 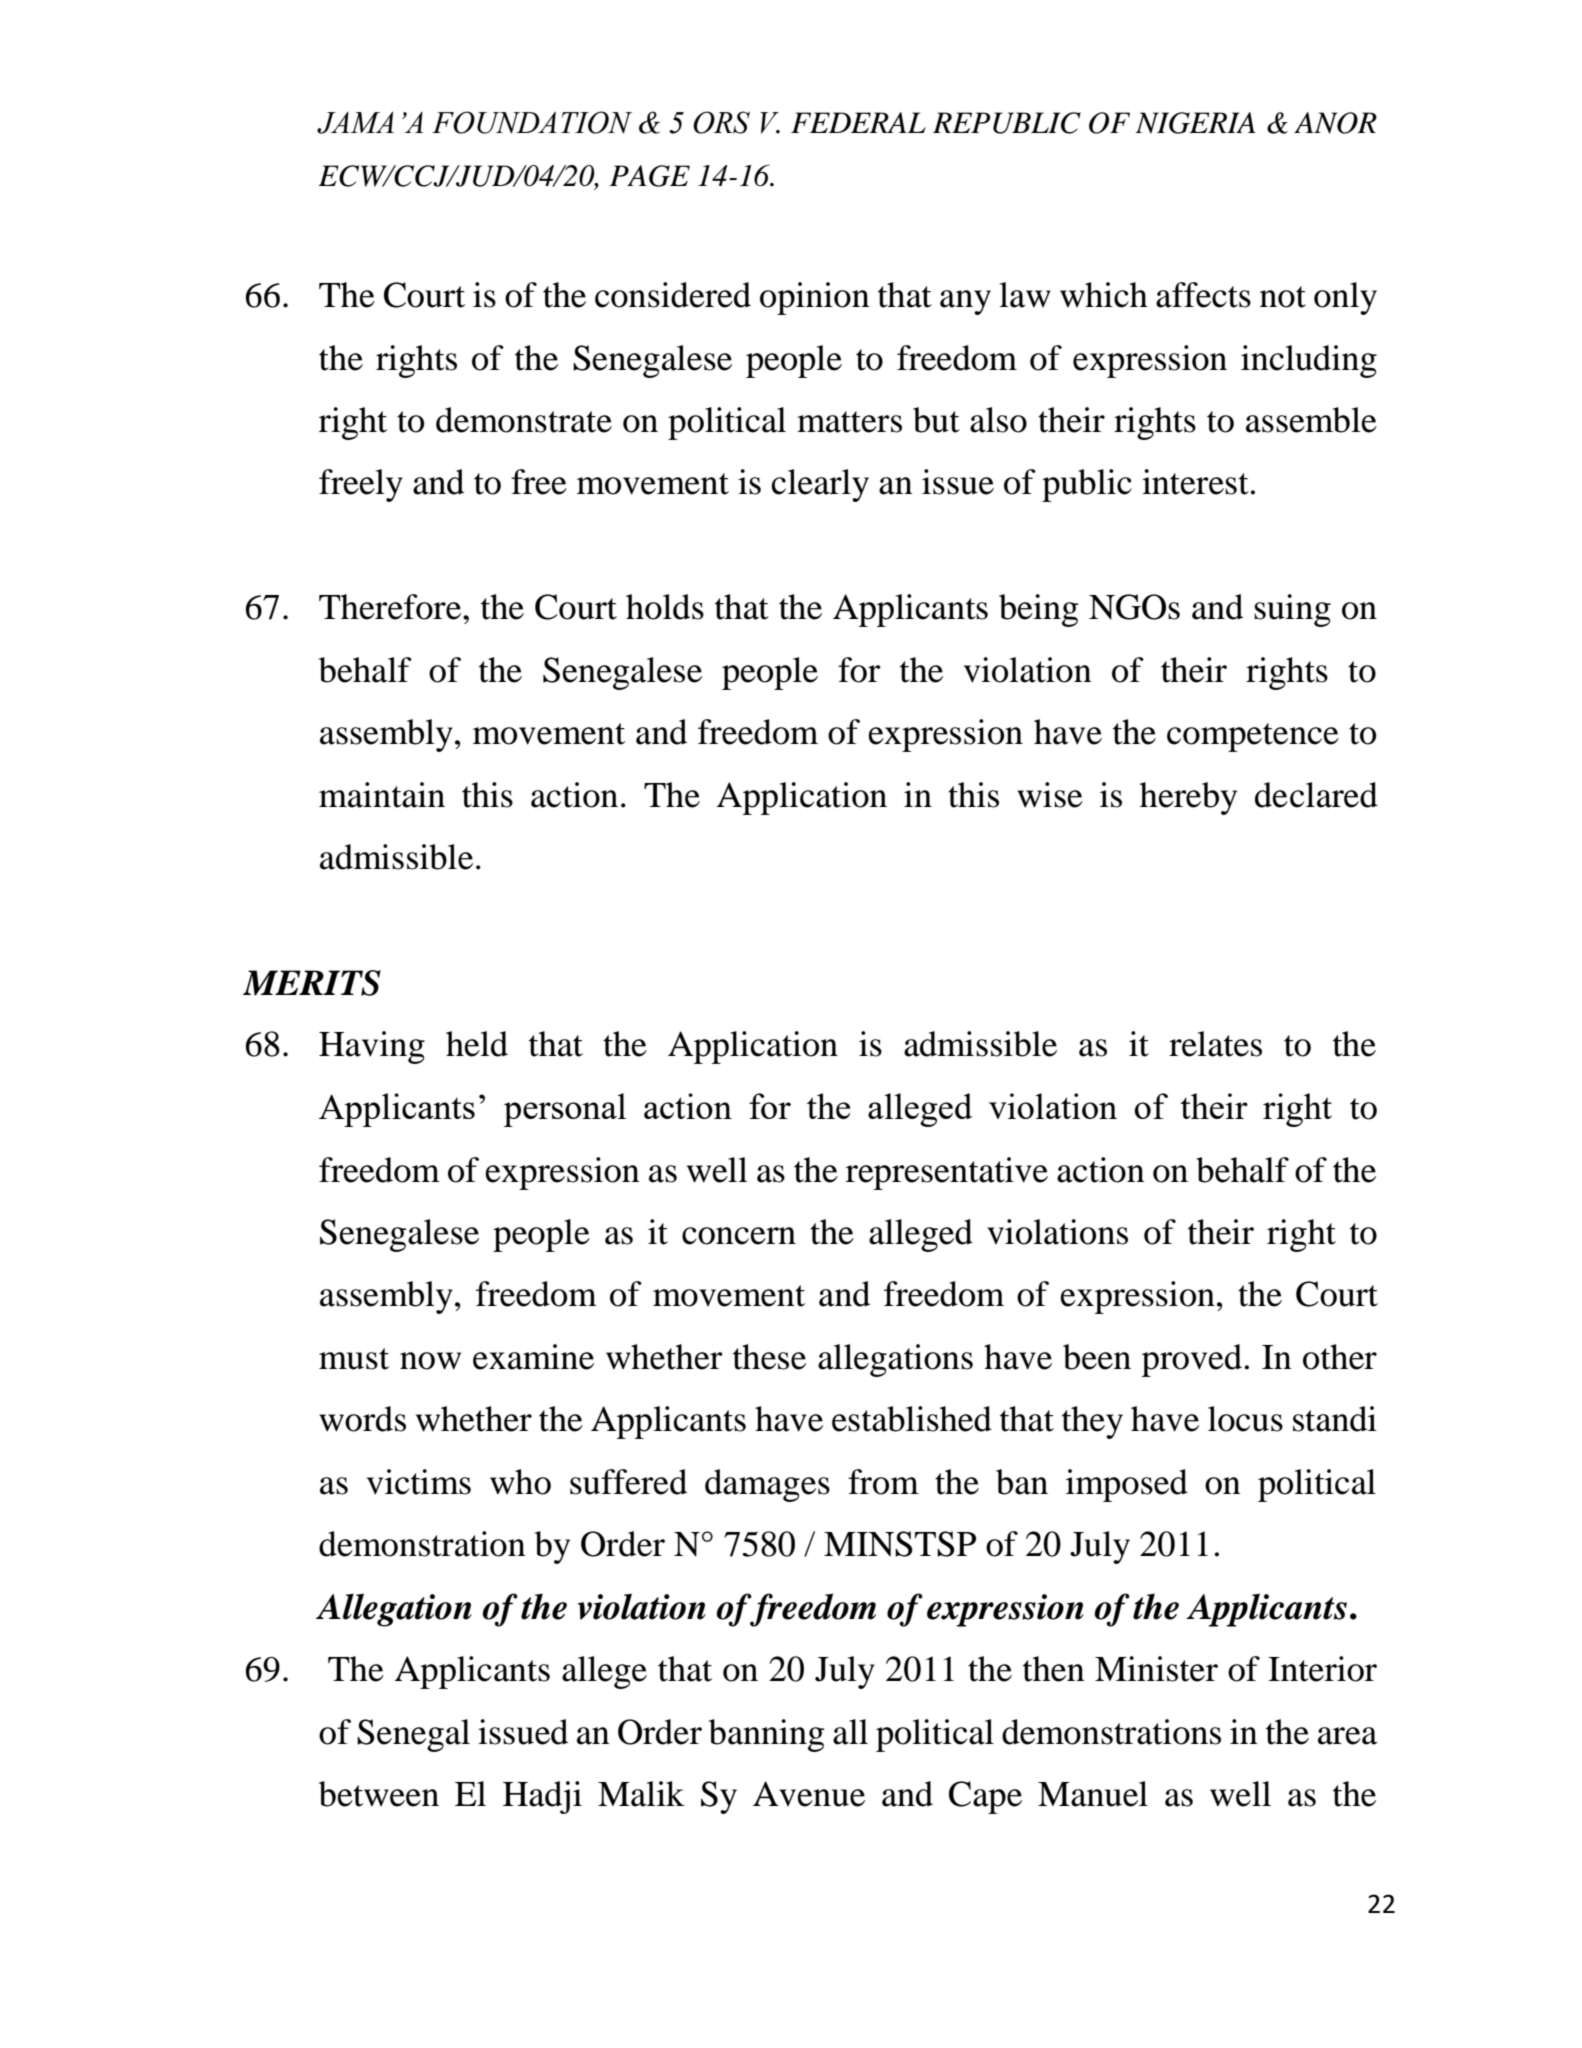 What do you see at coordinates (665, 607) in the document?
I see `holds` at bounding box center [665, 607].
